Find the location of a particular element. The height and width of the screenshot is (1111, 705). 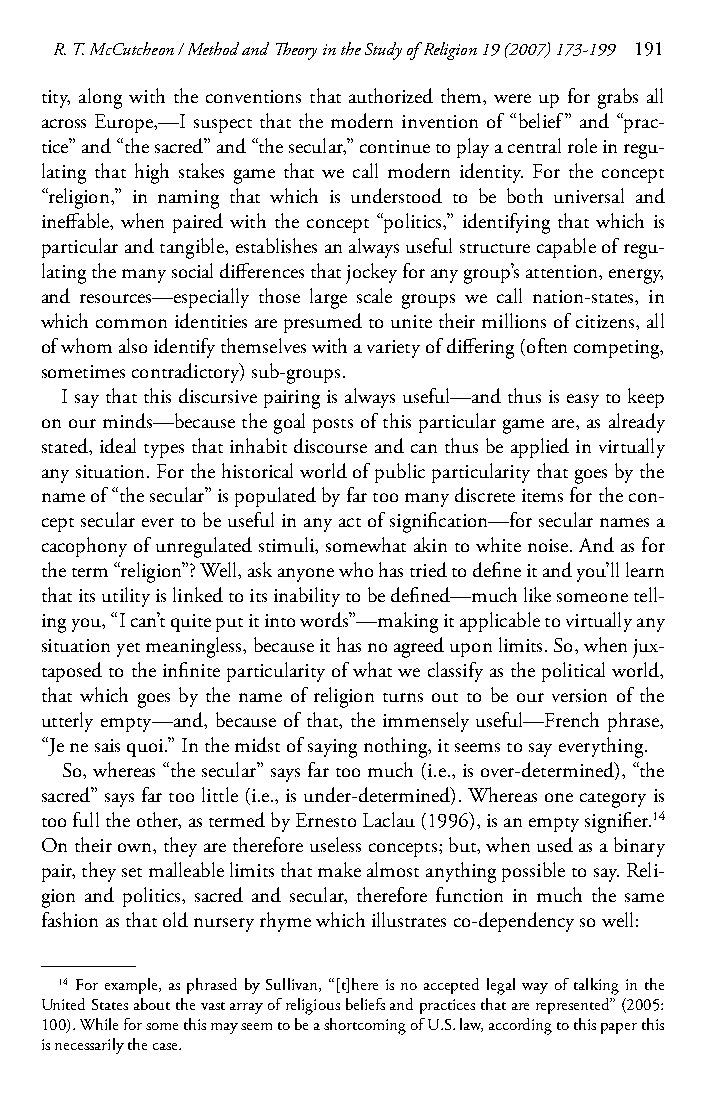

noise is located at coordinates (549, 545).
